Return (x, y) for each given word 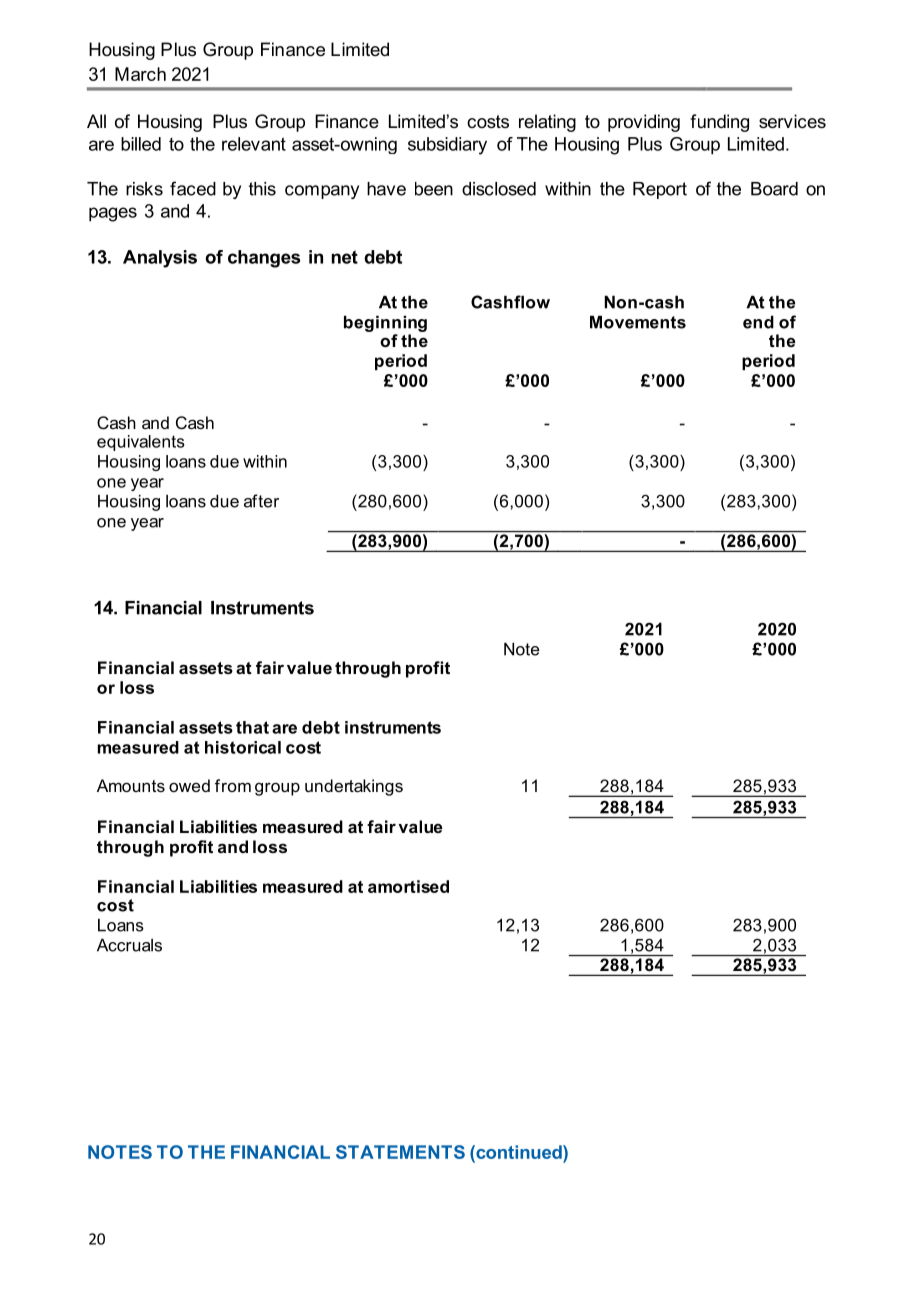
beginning (385, 323)
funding (719, 123)
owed (189, 785)
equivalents (141, 443)
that (252, 727)
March (140, 74)
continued (519, 1152)
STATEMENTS (400, 1152)
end (758, 322)
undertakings (354, 787)
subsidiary (447, 146)
